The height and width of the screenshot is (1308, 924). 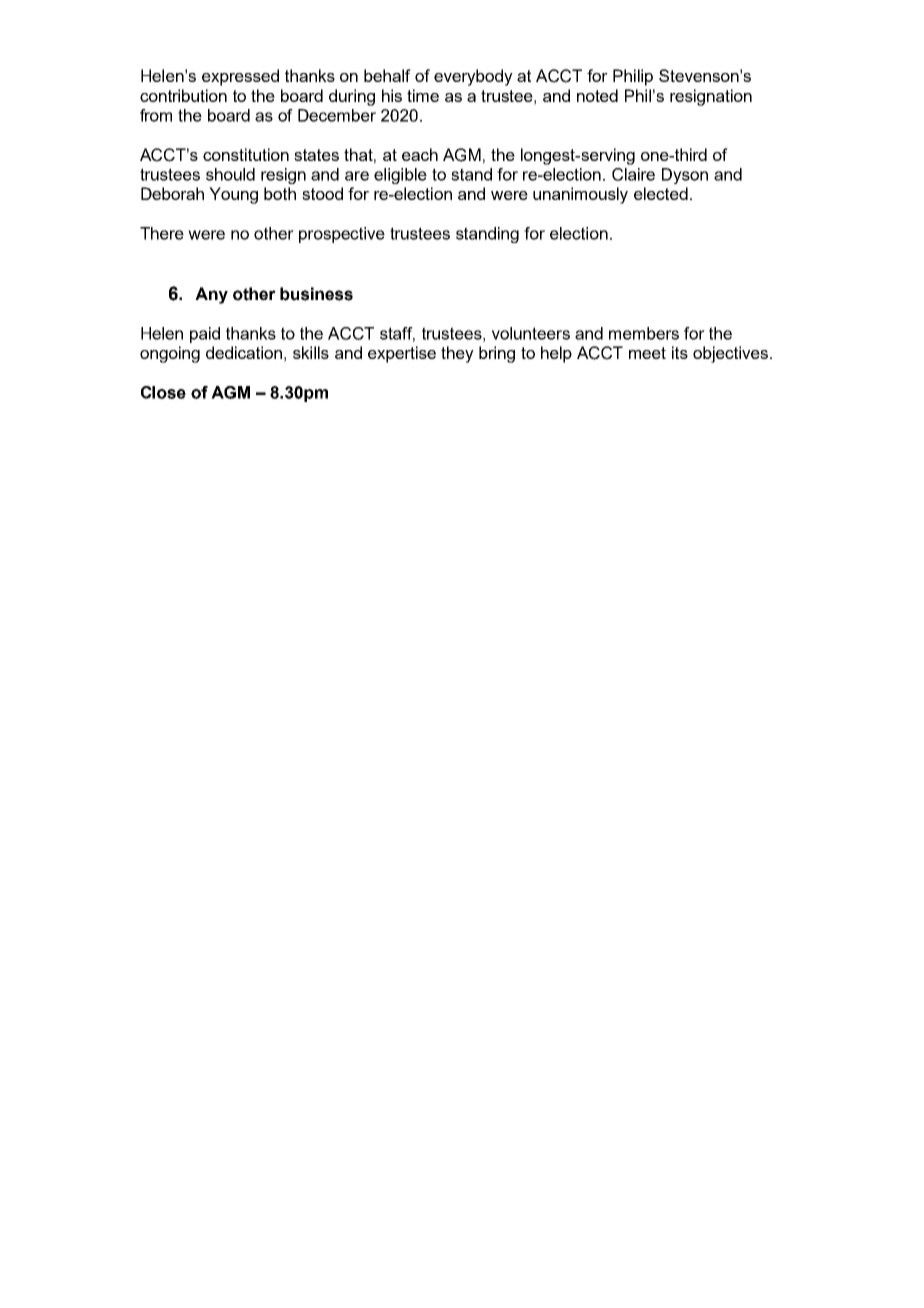 What do you see at coordinates (211, 295) in the screenshot?
I see `Any` at bounding box center [211, 295].
